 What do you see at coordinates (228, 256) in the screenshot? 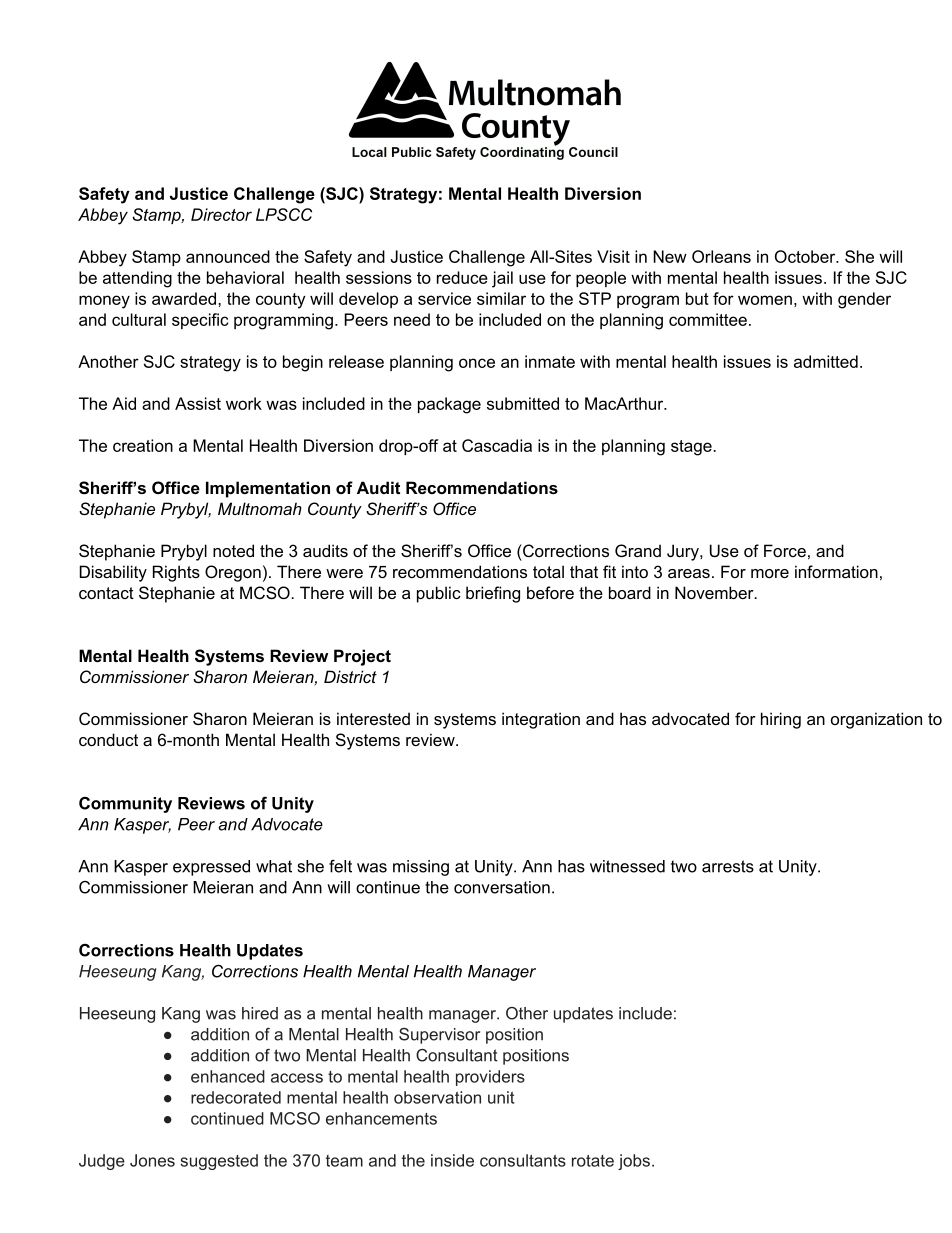
I see `announced` at bounding box center [228, 256].
